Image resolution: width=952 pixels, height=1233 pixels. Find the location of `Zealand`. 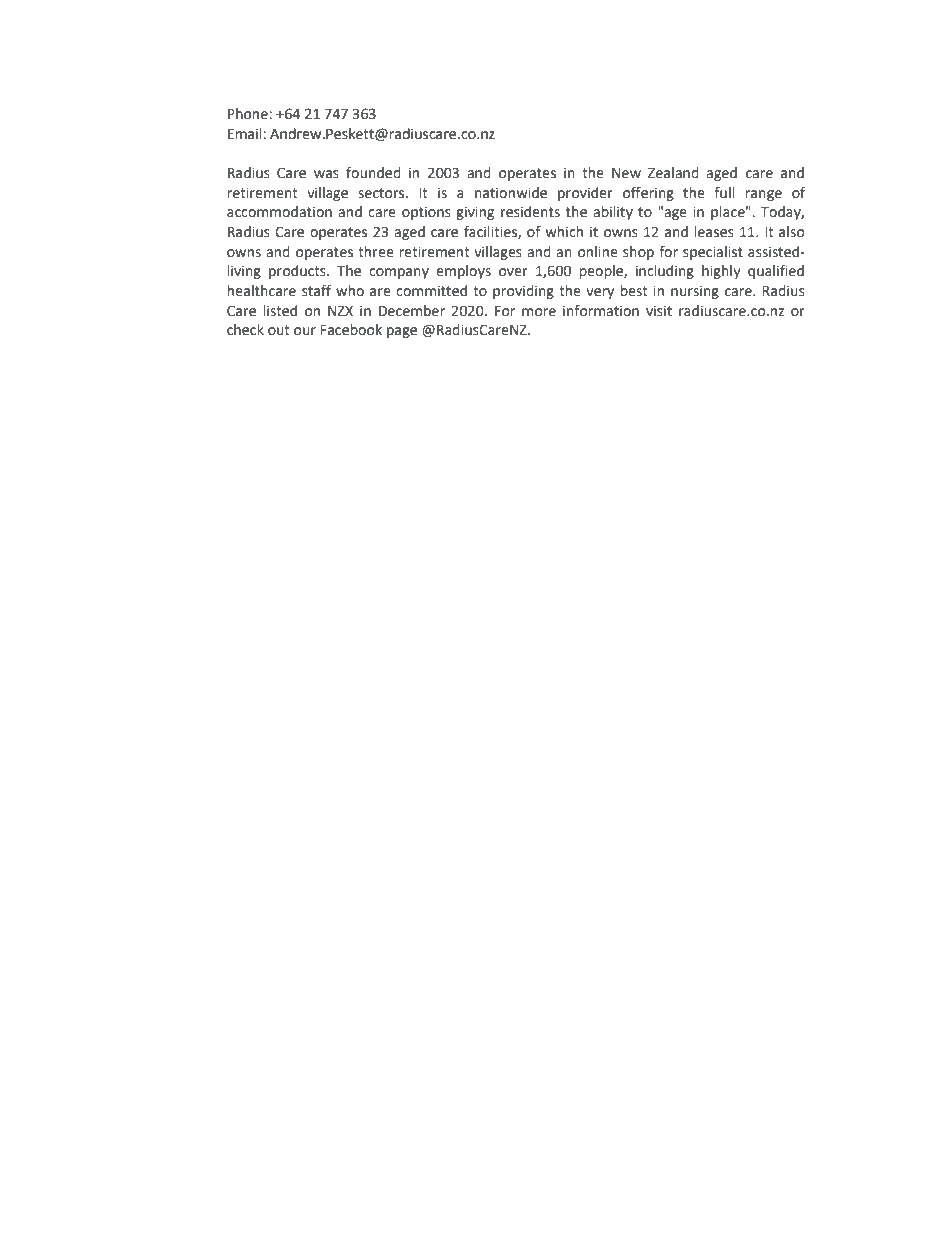

Zealand is located at coordinates (673, 173).
